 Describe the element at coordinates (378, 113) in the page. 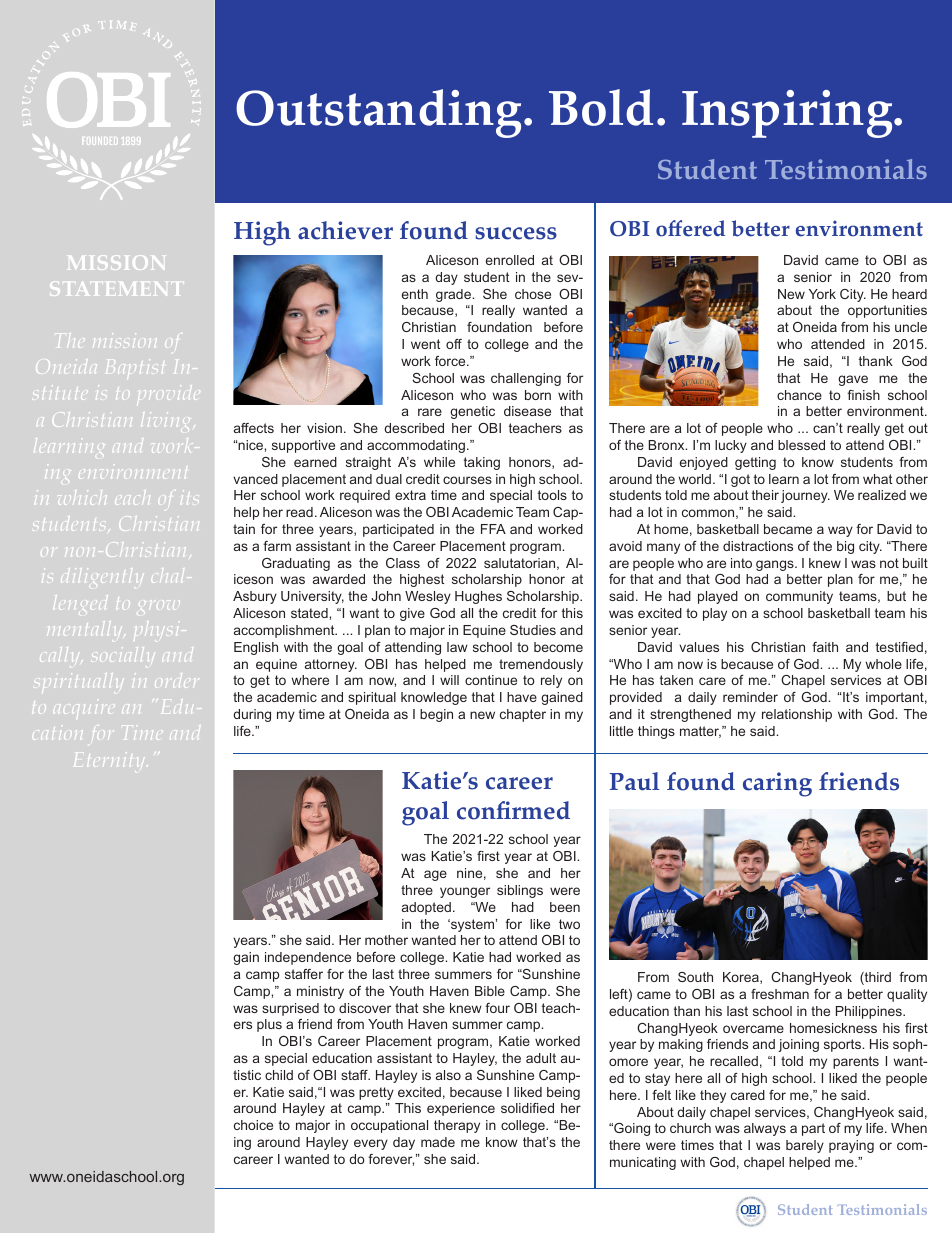

I see `Outstanding` at that location.
